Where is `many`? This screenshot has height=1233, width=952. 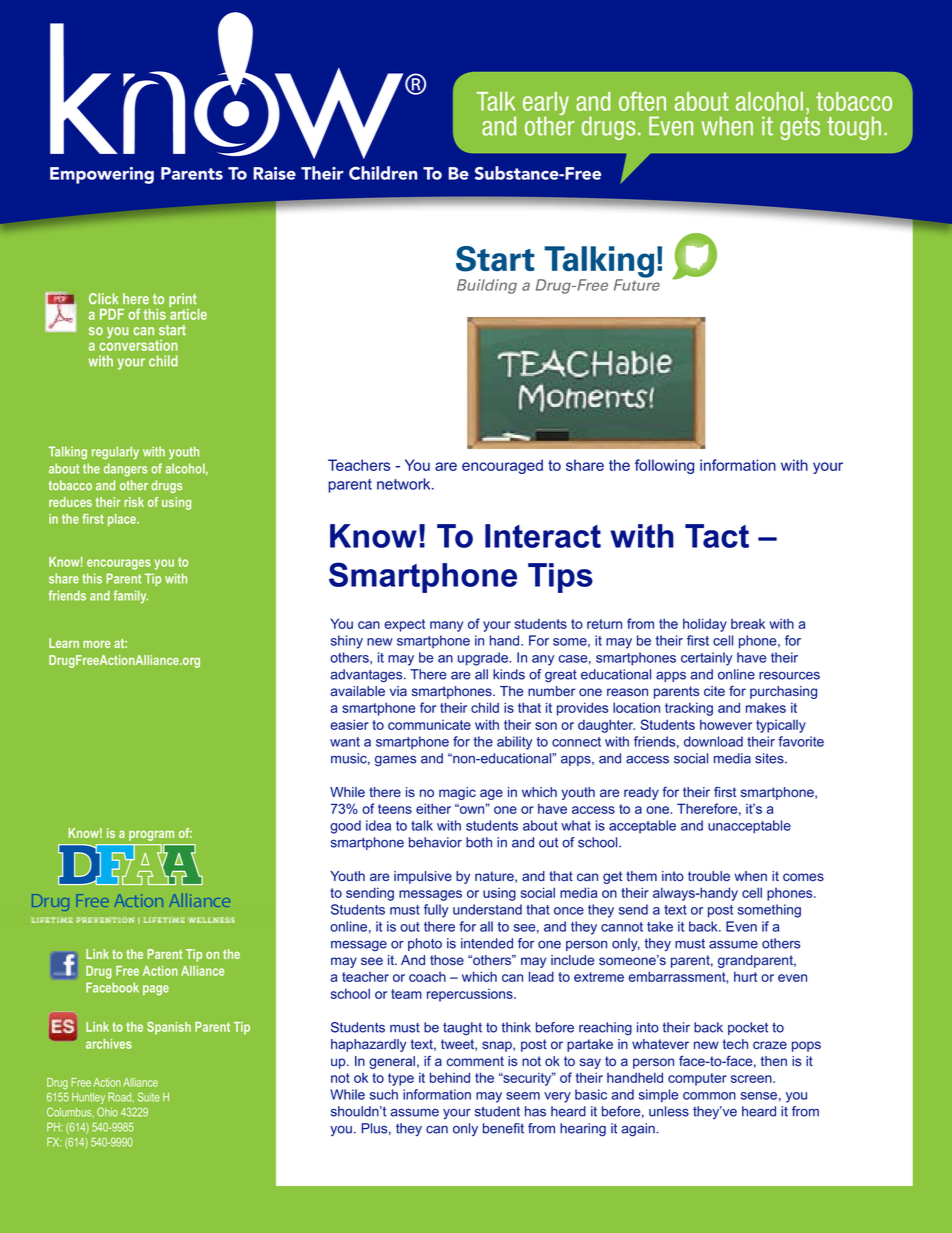 many is located at coordinates (446, 626).
